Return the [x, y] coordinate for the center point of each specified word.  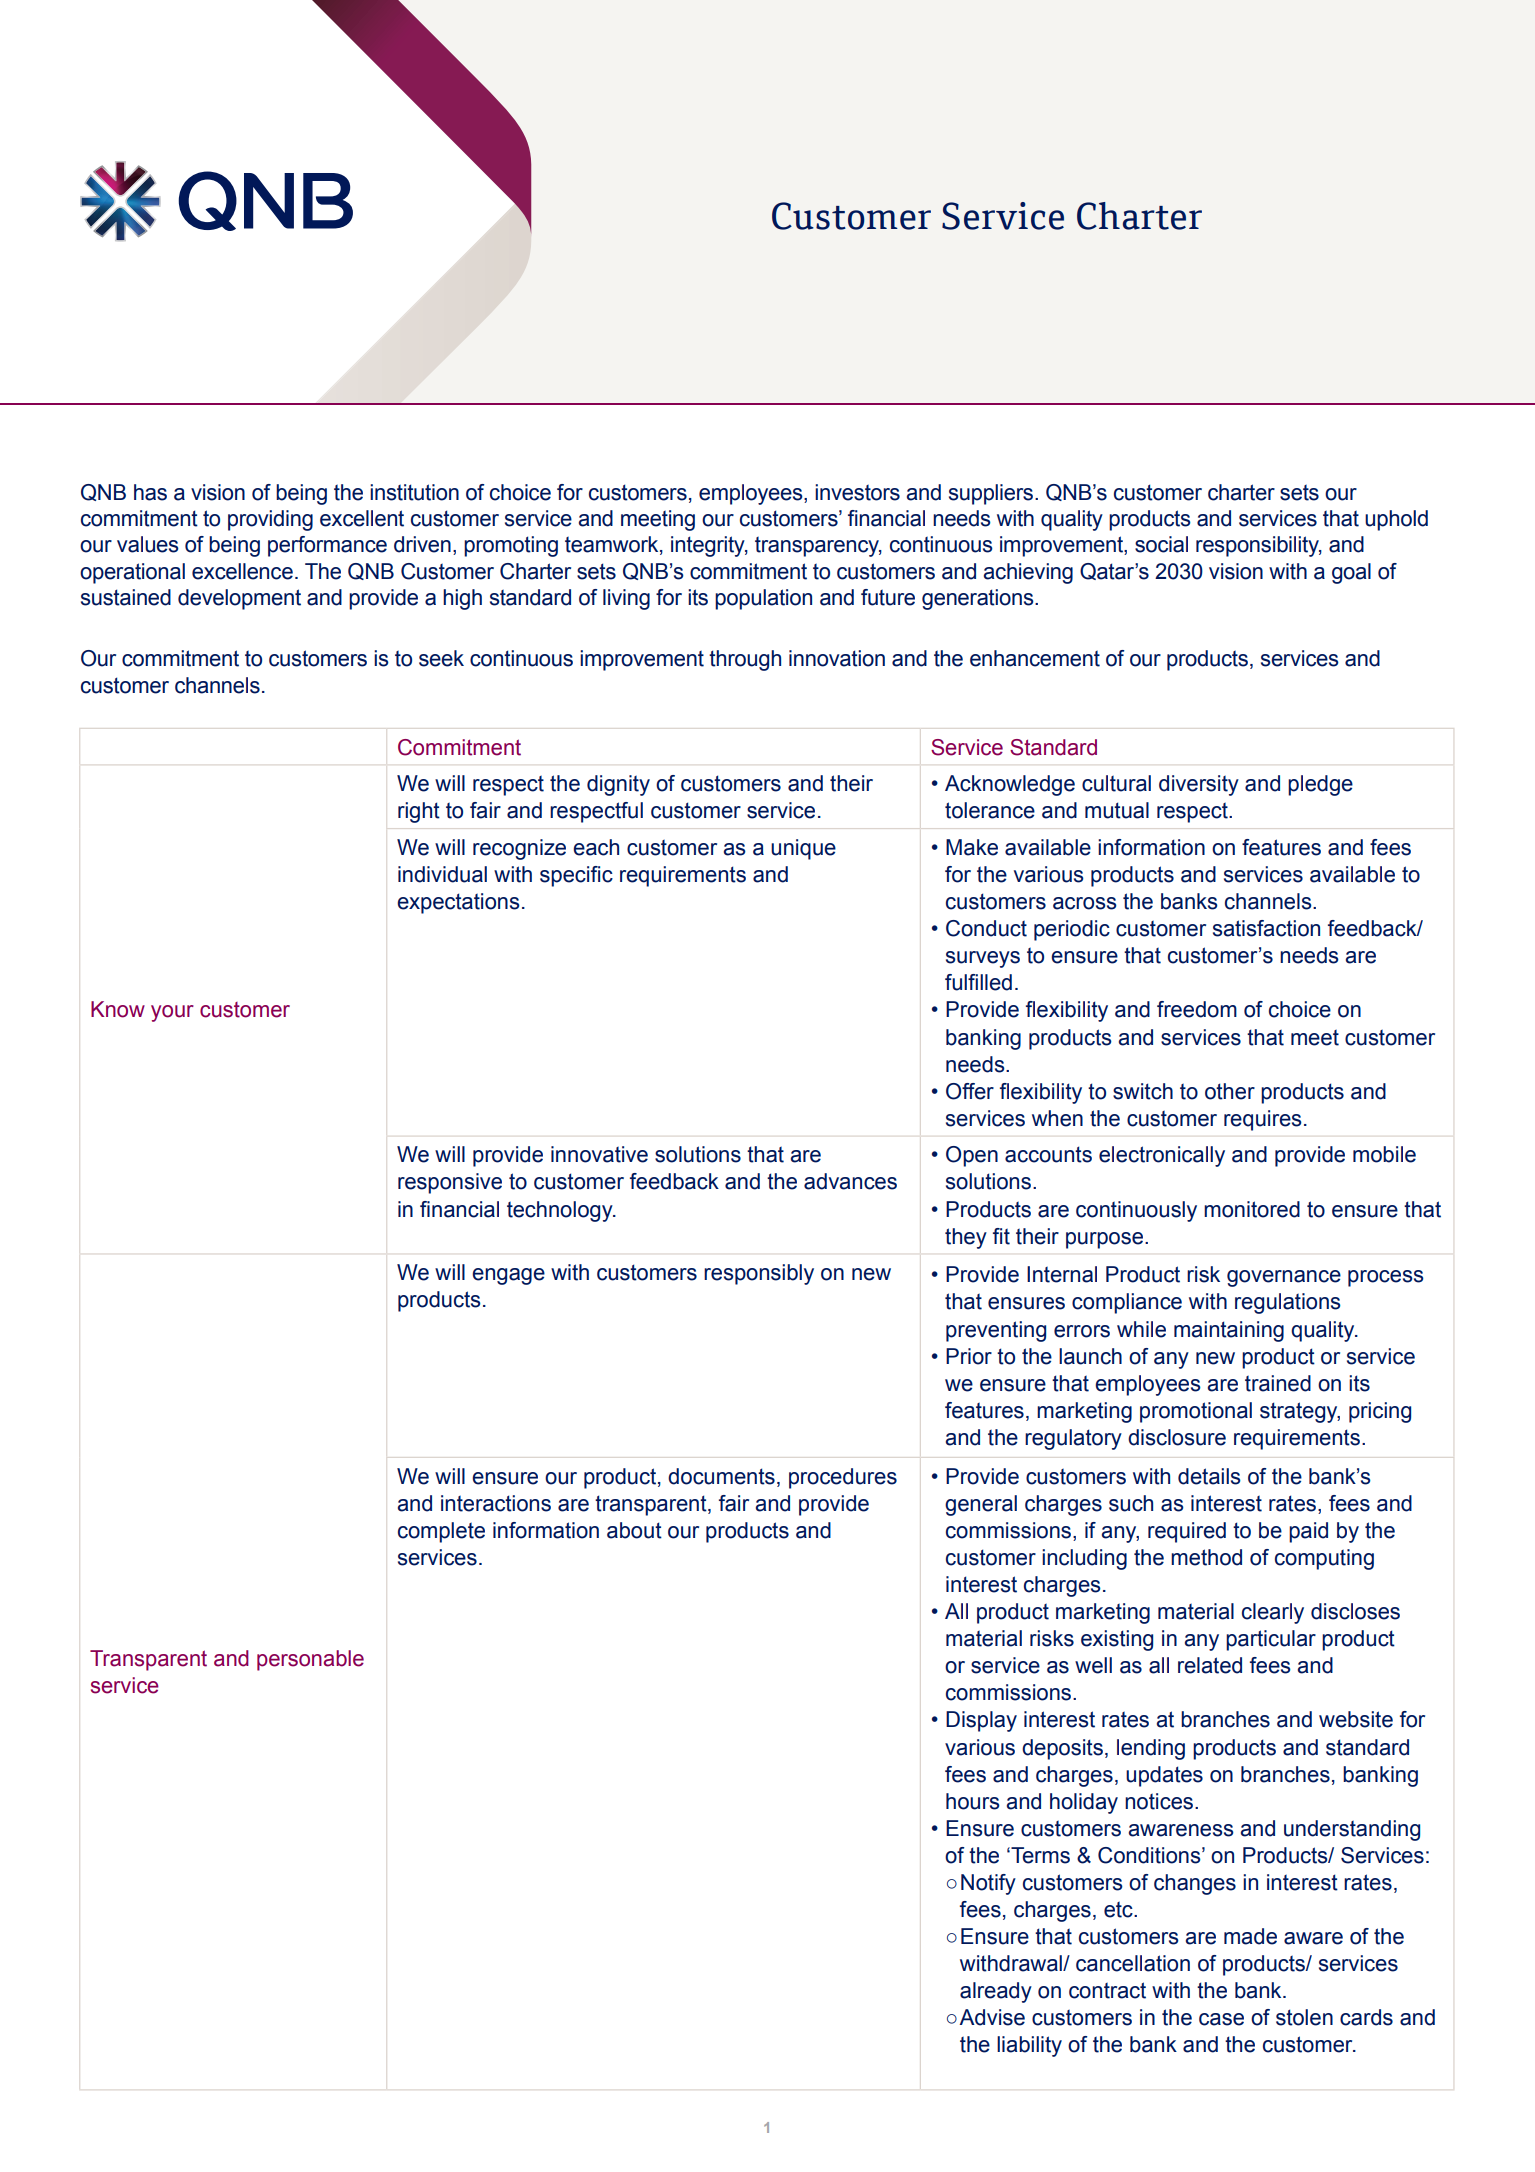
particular [1271, 1640]
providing [270, 520]
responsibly [759, 1274]
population [763, 599]
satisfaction [1266, 928]
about [634, 1530]
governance [1284, 1278]
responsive [450, 1183]
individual [442, 874]
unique [803, 849]
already [996, 1992]
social [1161, 544]
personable [310, 1660]
